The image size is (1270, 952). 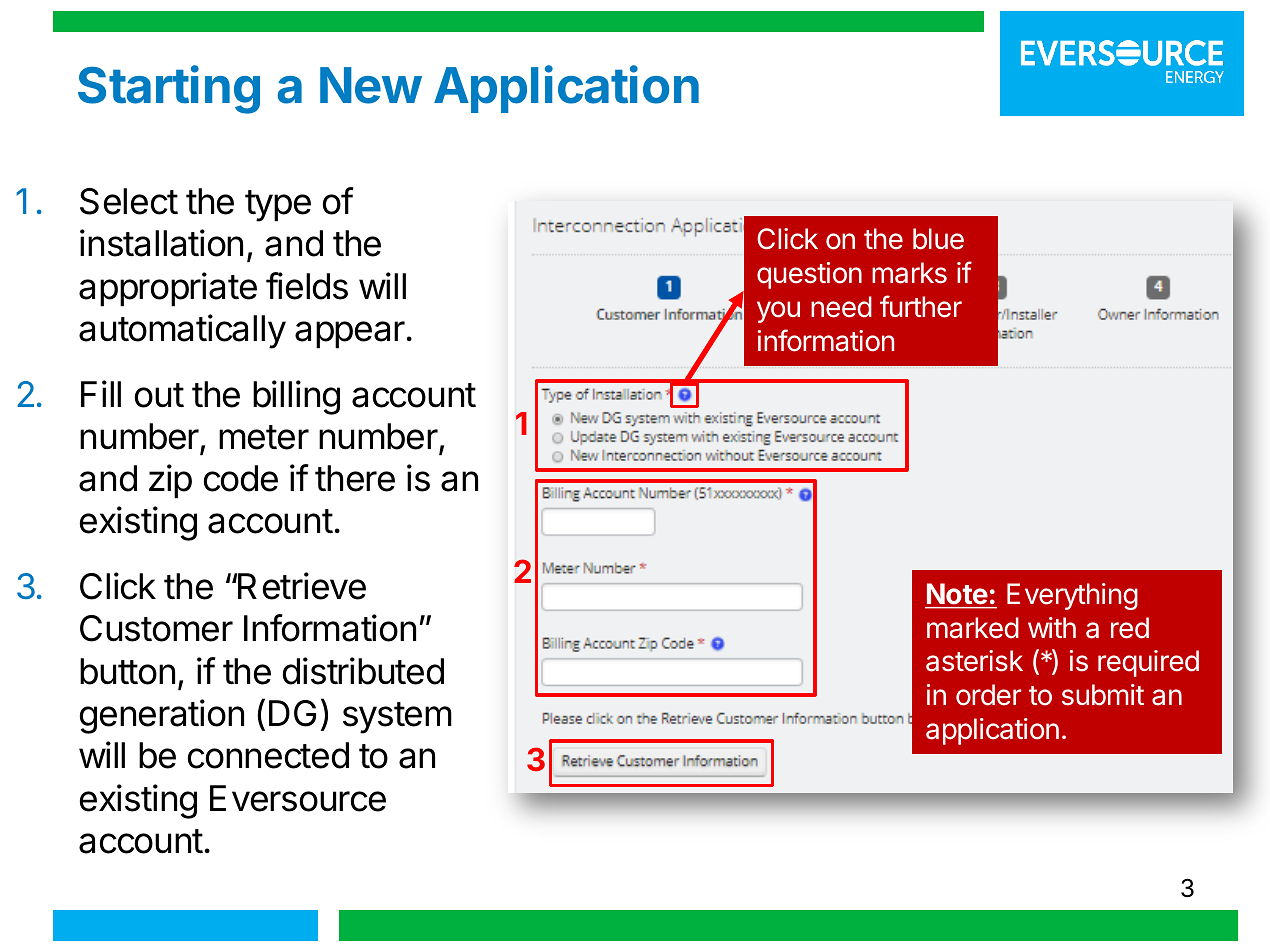 I want to click on New, so click(x=370, y=85).
